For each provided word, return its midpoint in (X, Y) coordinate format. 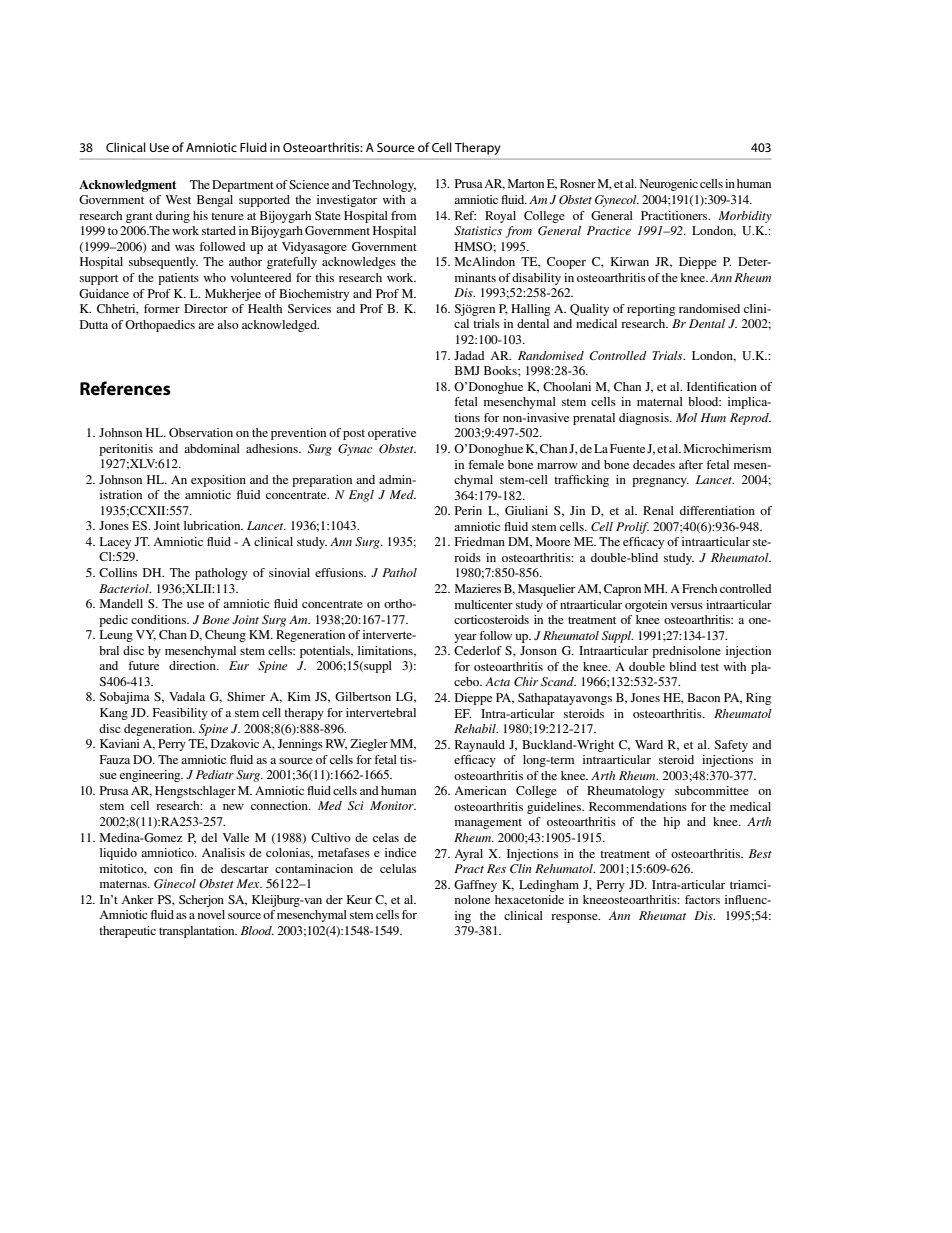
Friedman (480, 541)
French (699, 588)
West (178, 199)
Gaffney (475, 886)
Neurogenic (668, 185)
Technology (384, 186)
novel (211, 914)
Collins (118, 572)
